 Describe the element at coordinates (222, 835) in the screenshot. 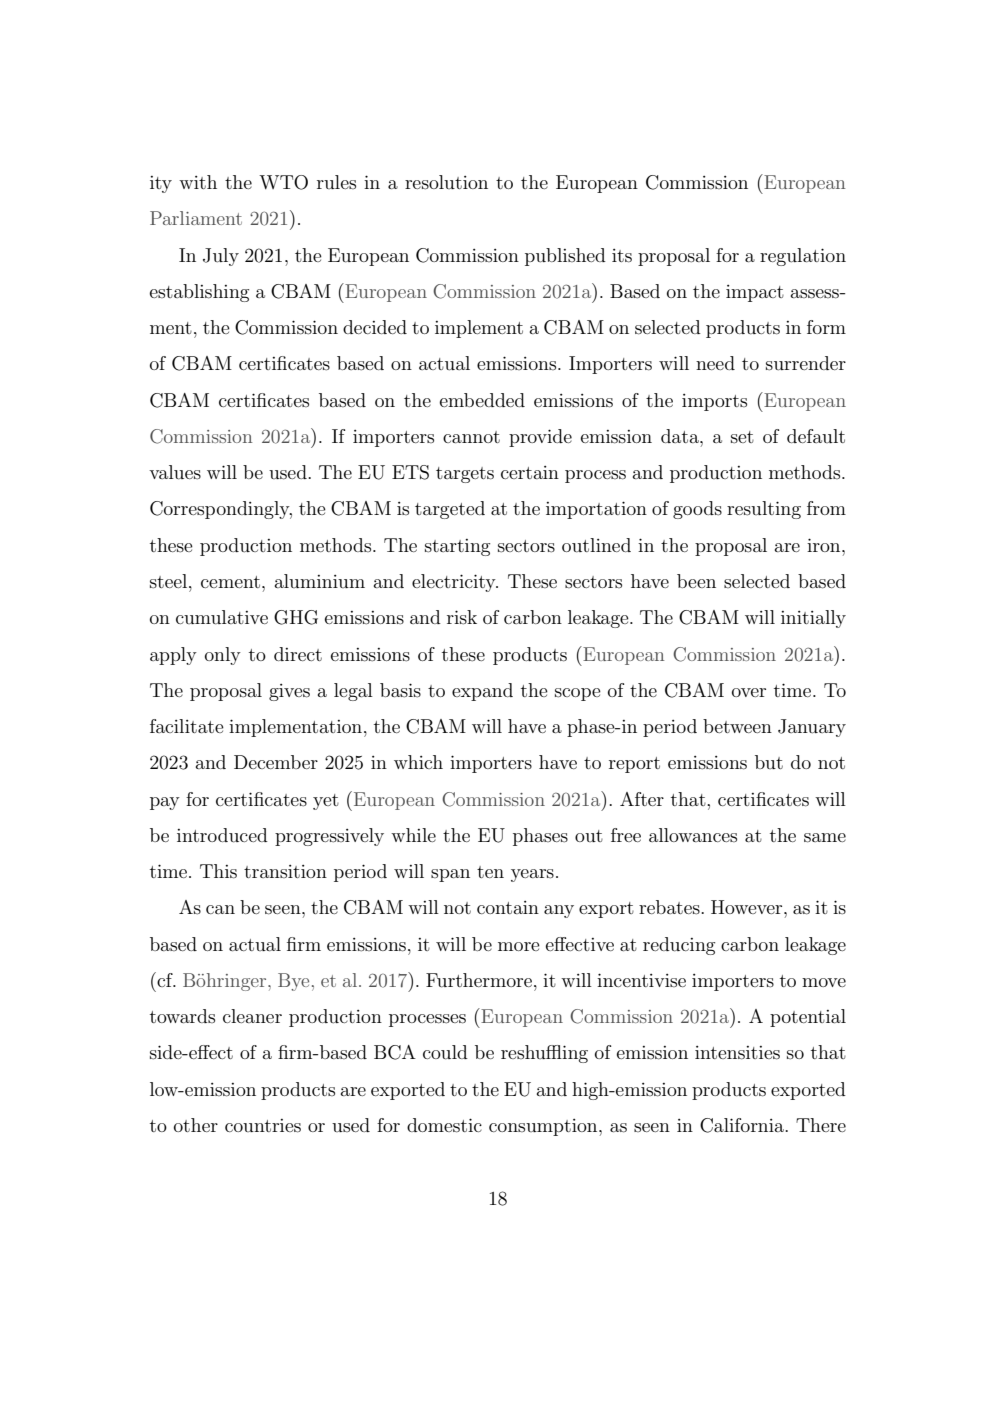

I see `introduced` at that location.
